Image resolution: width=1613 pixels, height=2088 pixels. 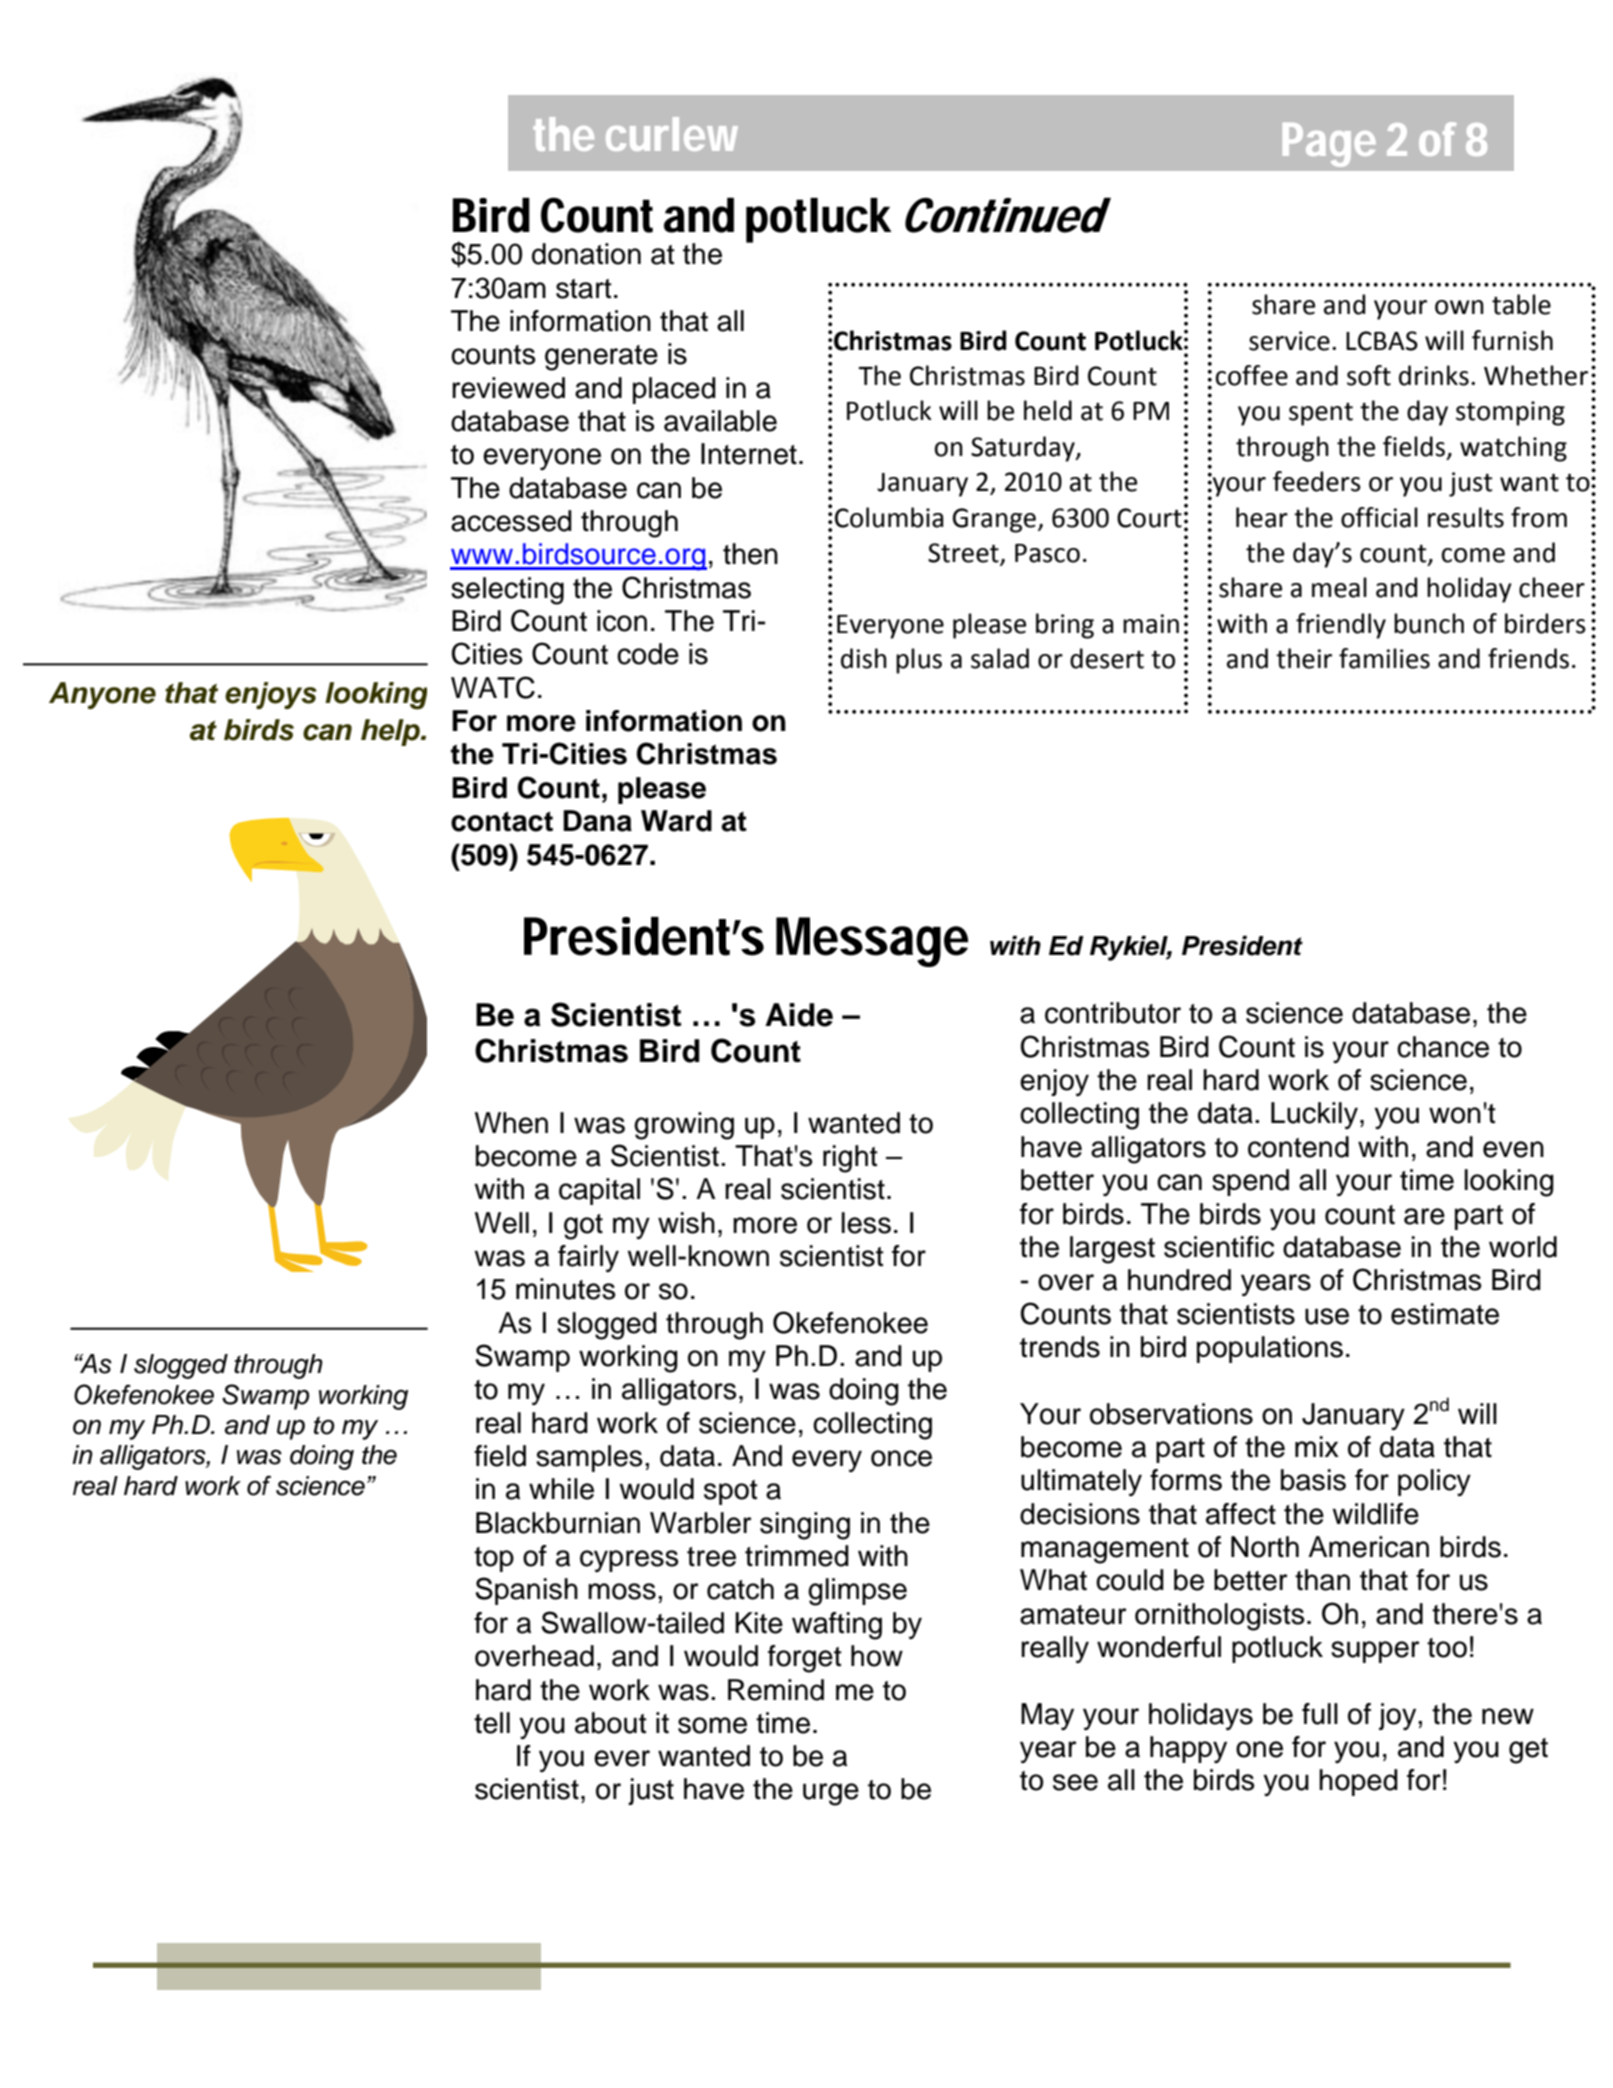 What do you see at coordinates (492, 1723) in the page?
I see `tell` at bounding box center [492, 1723].
